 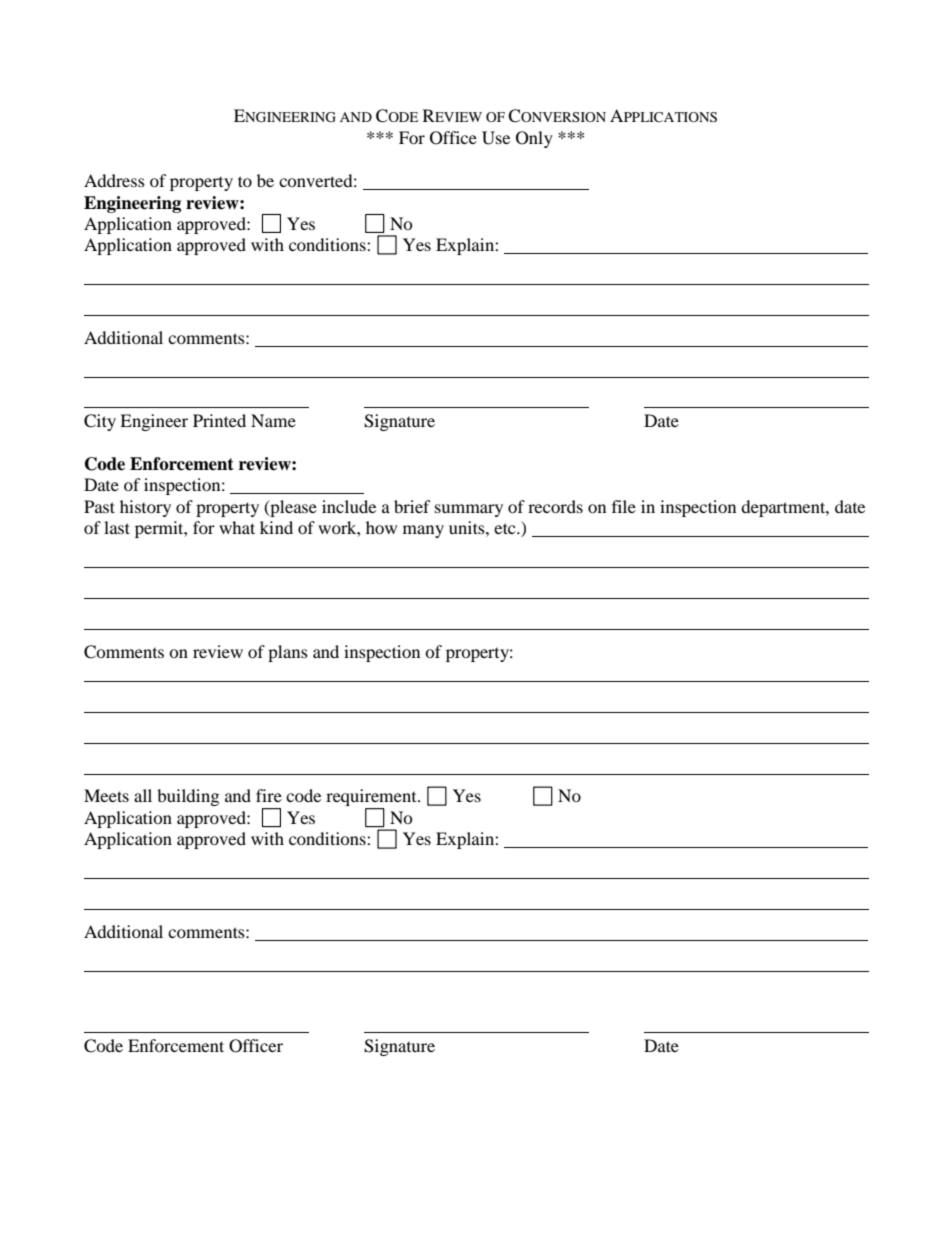 What do you see at coordinates (534, 139) in the image?
I see `Only` at bounding box center [534, 139].
